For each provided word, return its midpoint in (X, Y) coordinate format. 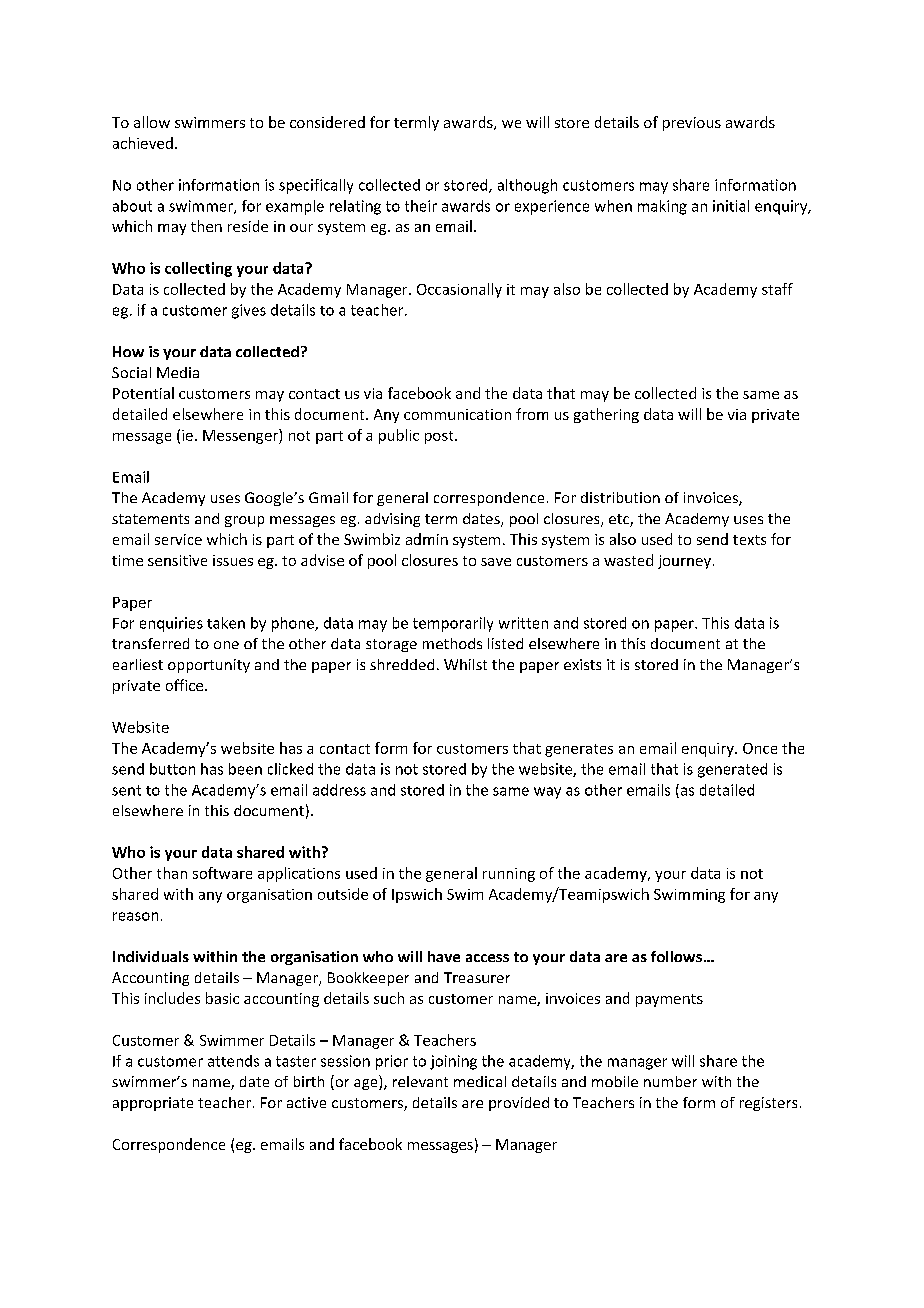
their (421, 206)
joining (453, 1062)
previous (692, 124)
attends (233, 1061)
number (670, 1081)
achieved (143, 143)
